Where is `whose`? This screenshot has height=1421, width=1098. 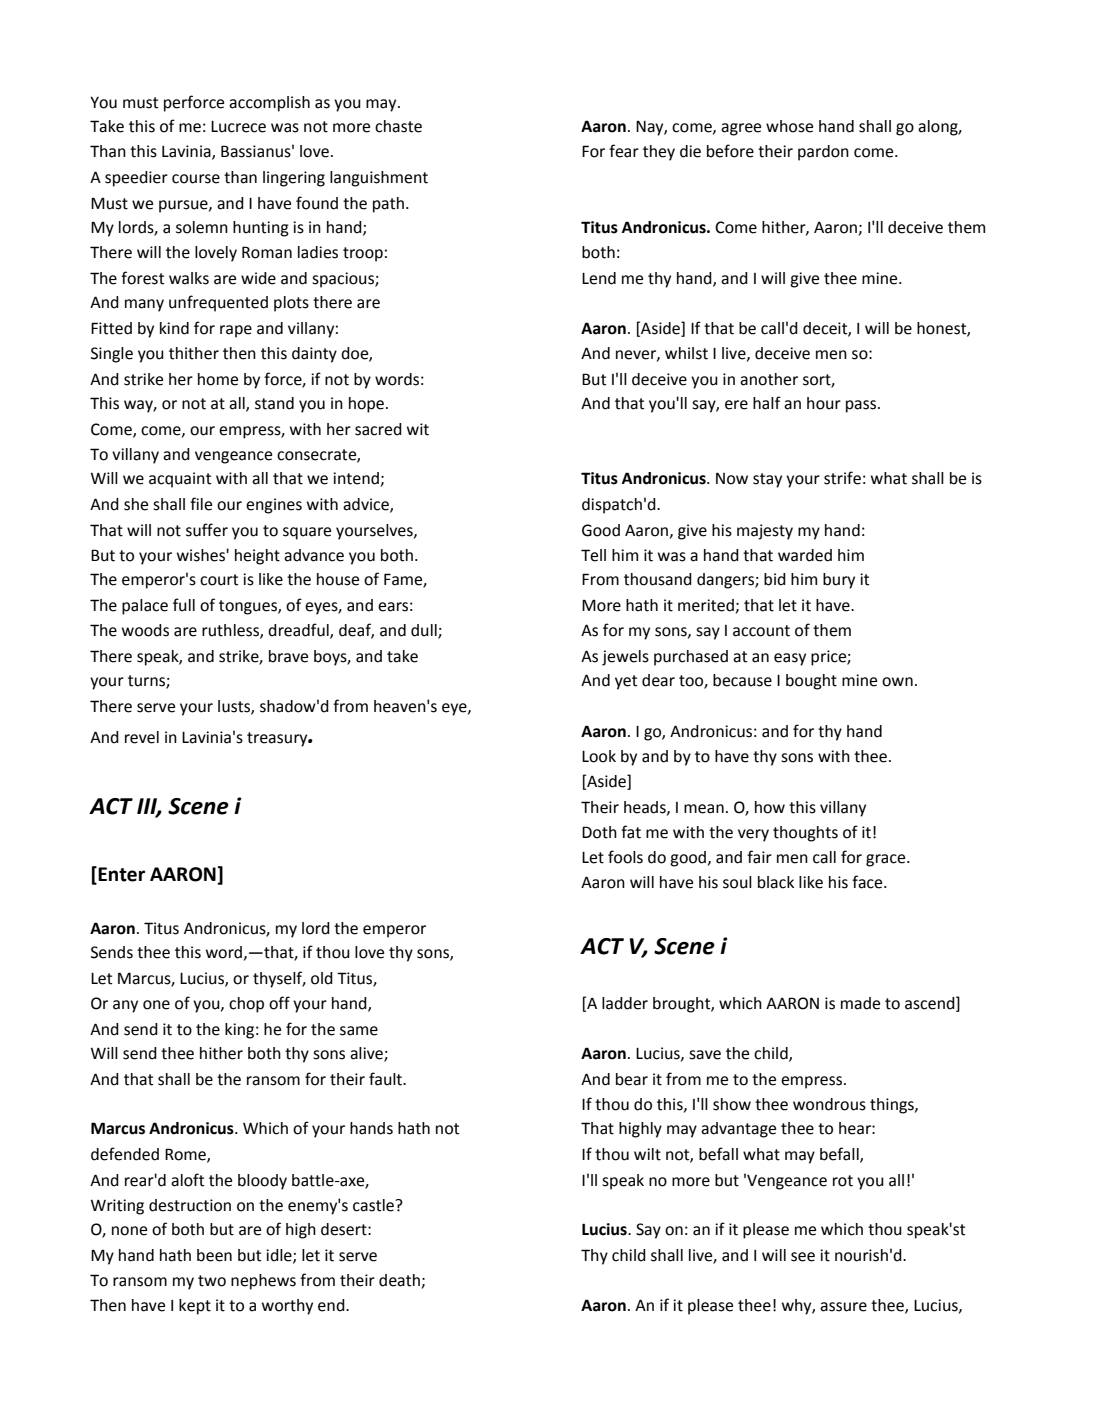
whose is located at coordinates (789, 126).
